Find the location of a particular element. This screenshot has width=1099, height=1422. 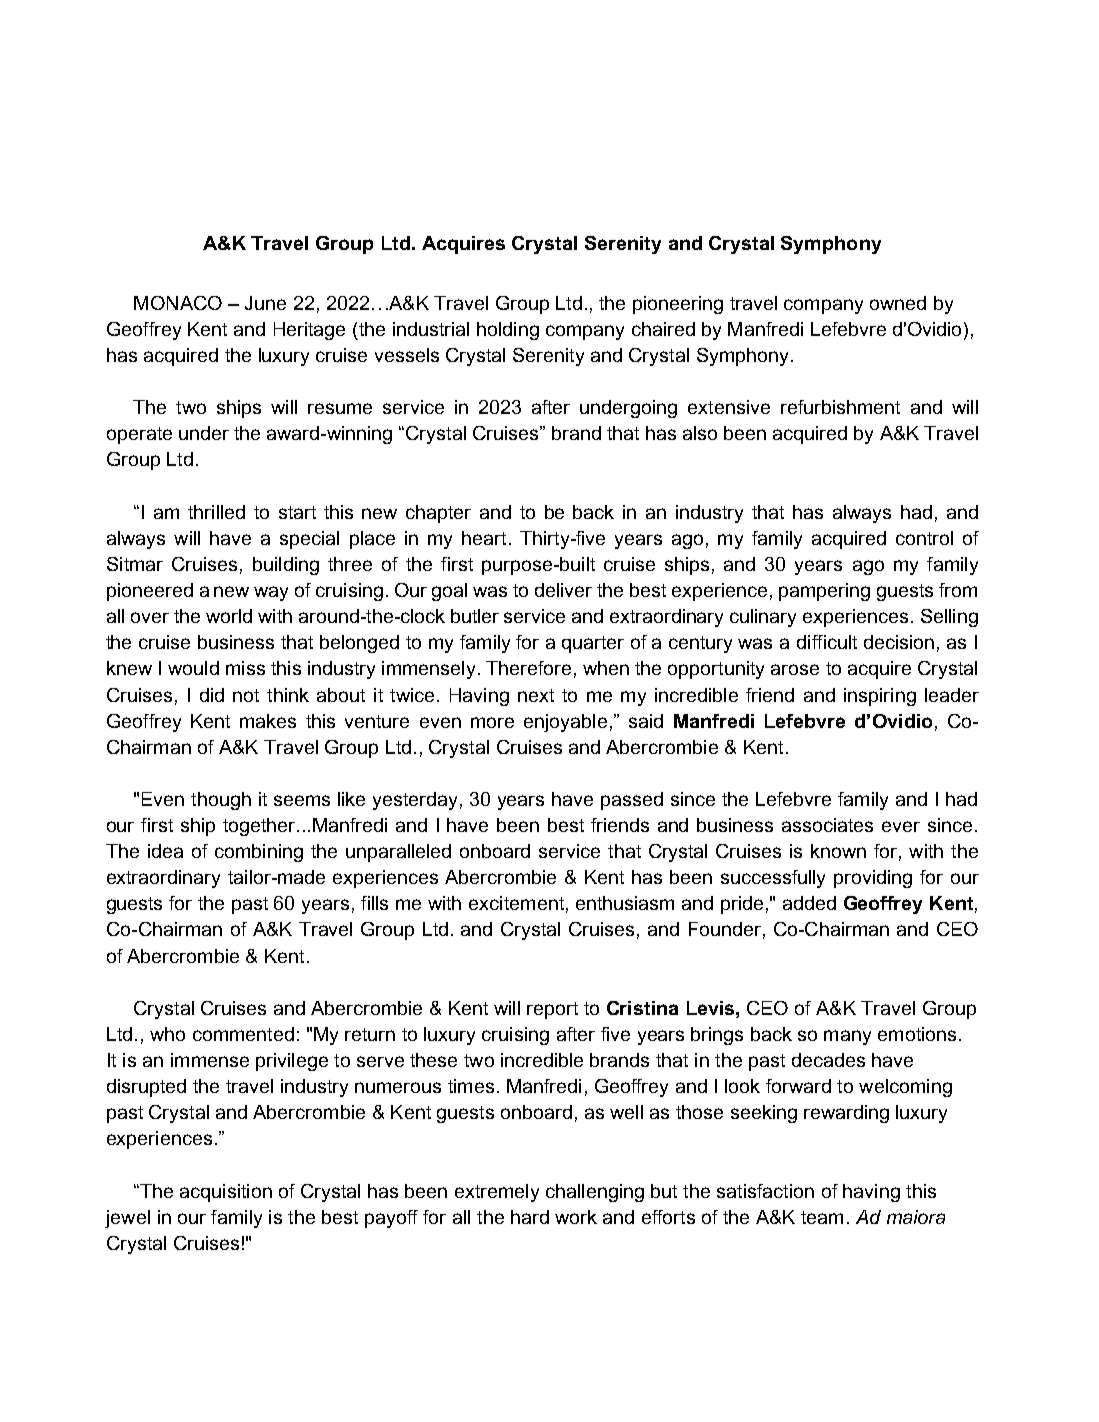

combining is located at coordinates (259, 853).
